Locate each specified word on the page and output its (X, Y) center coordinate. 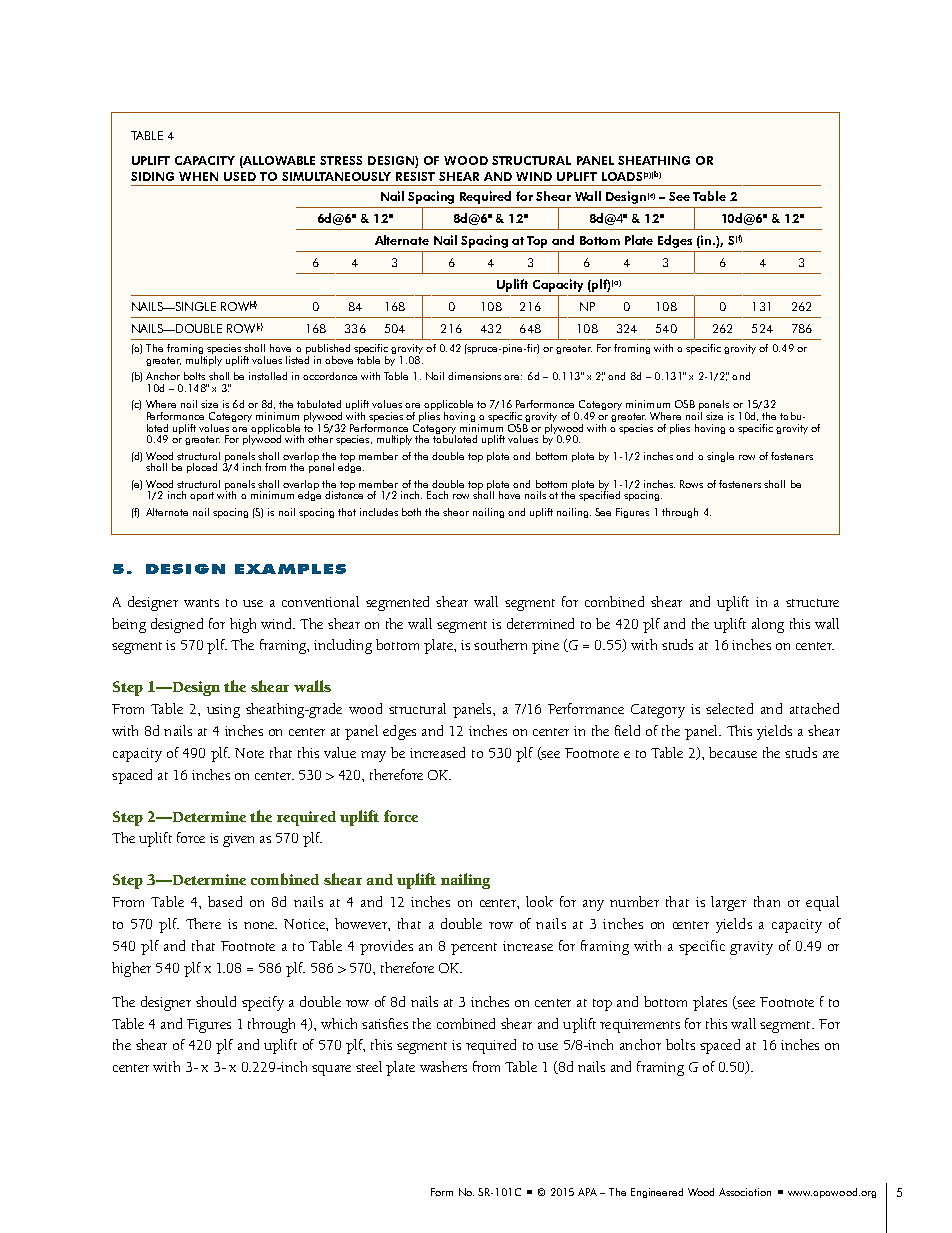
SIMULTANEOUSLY (336, 176)
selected (729, 708)
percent (474, 949)
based (225, 901)
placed (202, 468)
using (223, 711)
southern (500, 644)
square (331, 1070)
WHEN (198, 176)
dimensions (474, 376)
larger (728, 903)
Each (437, 495)
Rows (691, 484)
